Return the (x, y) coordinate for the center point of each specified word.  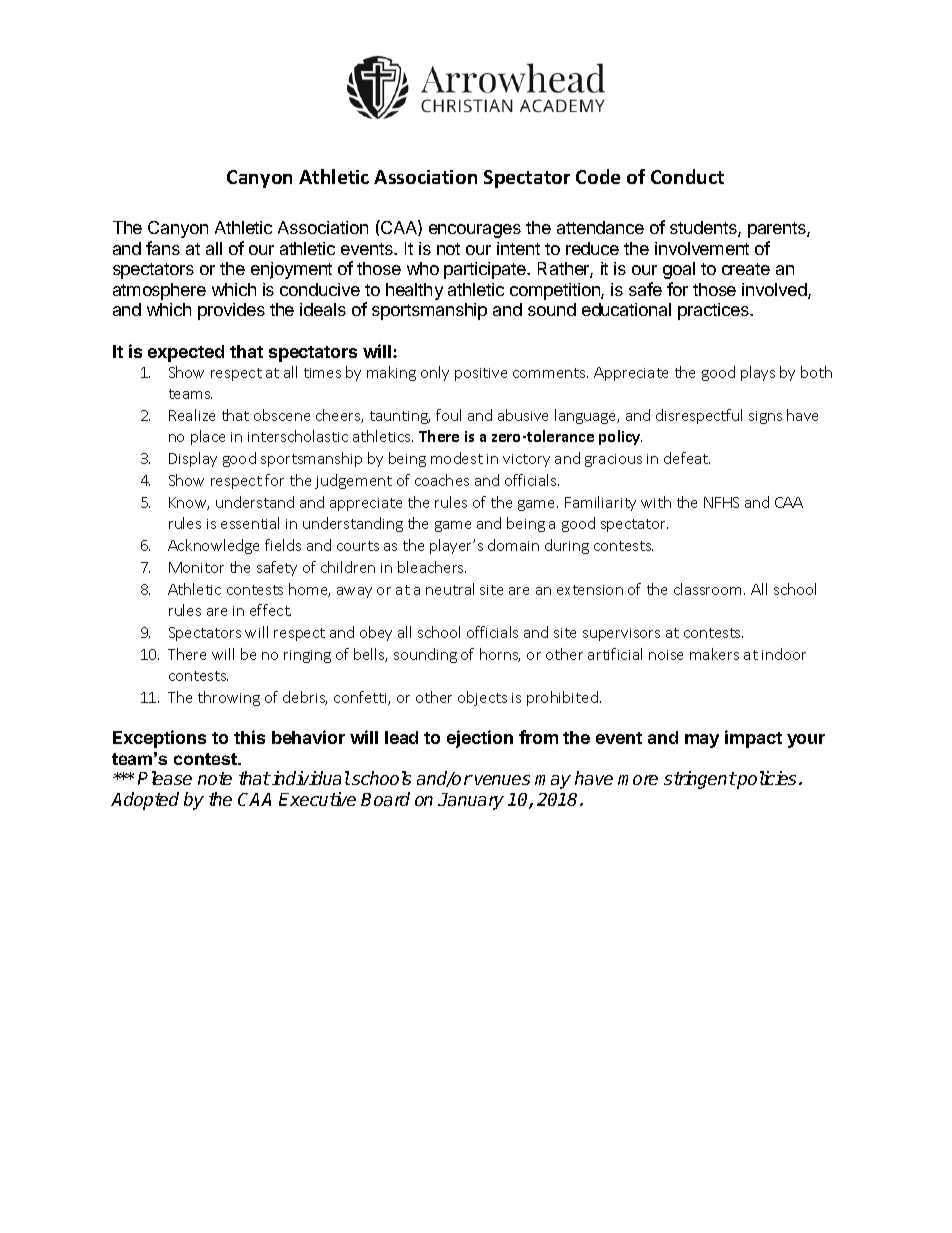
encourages (475, 231)
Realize (192, 415)
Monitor (196, 567)
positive (481, 374)
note (215, 778)
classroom (709, 589)
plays (758, 373)
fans (163, 248)
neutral (450, 589)
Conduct (687, 176)
